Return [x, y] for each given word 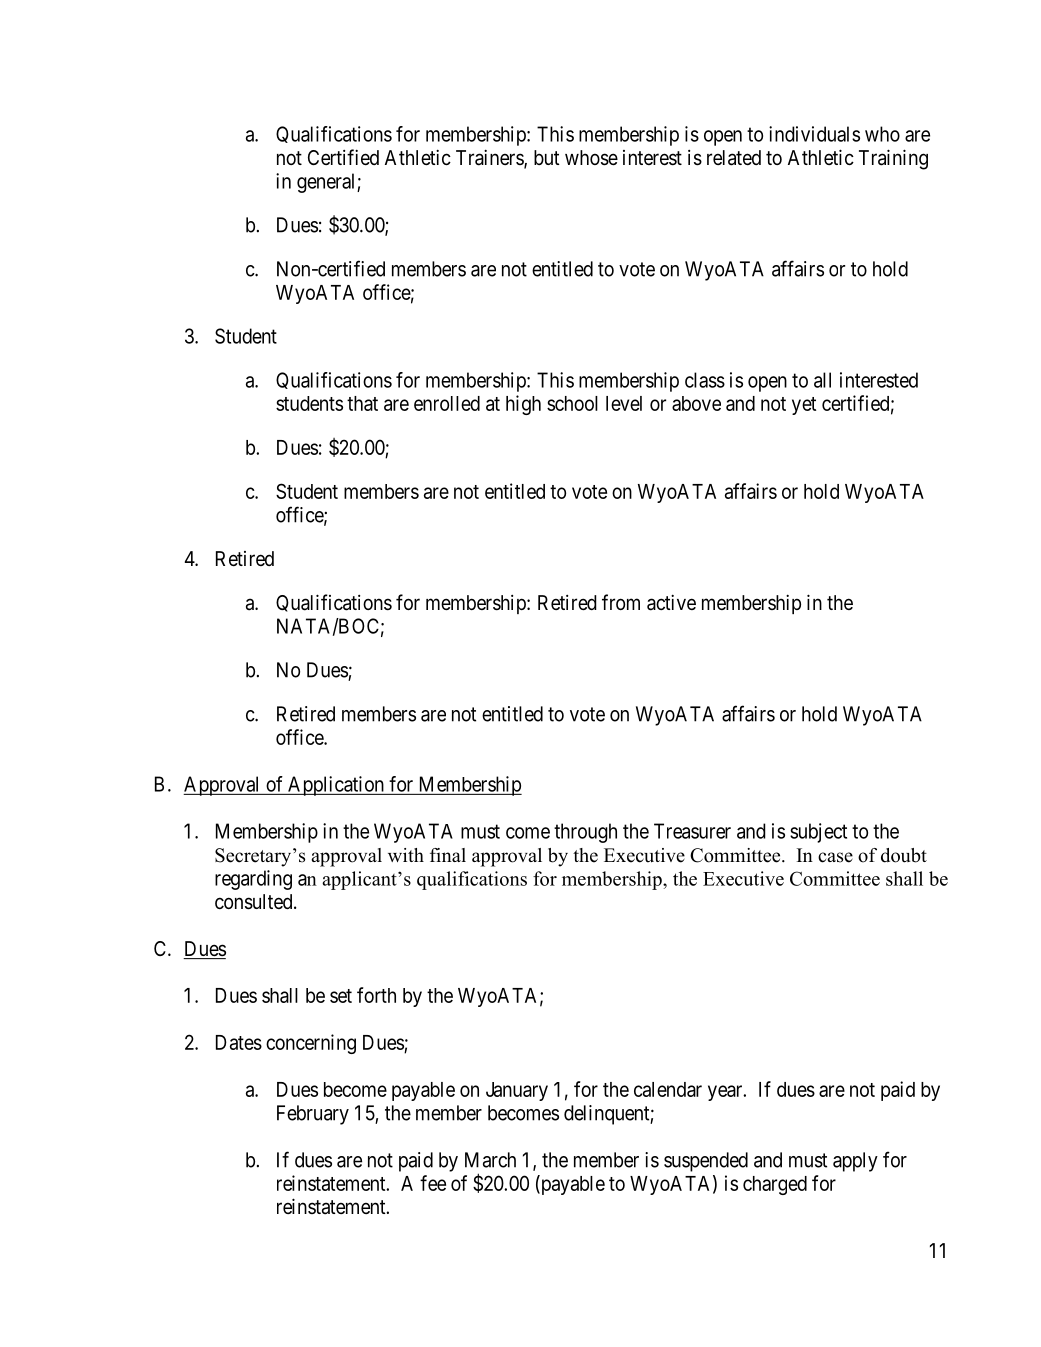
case [835, 857]
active [671, 602]
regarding [253, 880]
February [313, 1115]
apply [855, 1162]
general [327, 183]
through [585, 833]
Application [336, 786]
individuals [814, 134]
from [621, 602]
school [572, 403]
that [362, 403]
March [490, 1160]
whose [591, 158]
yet [804, 406]
